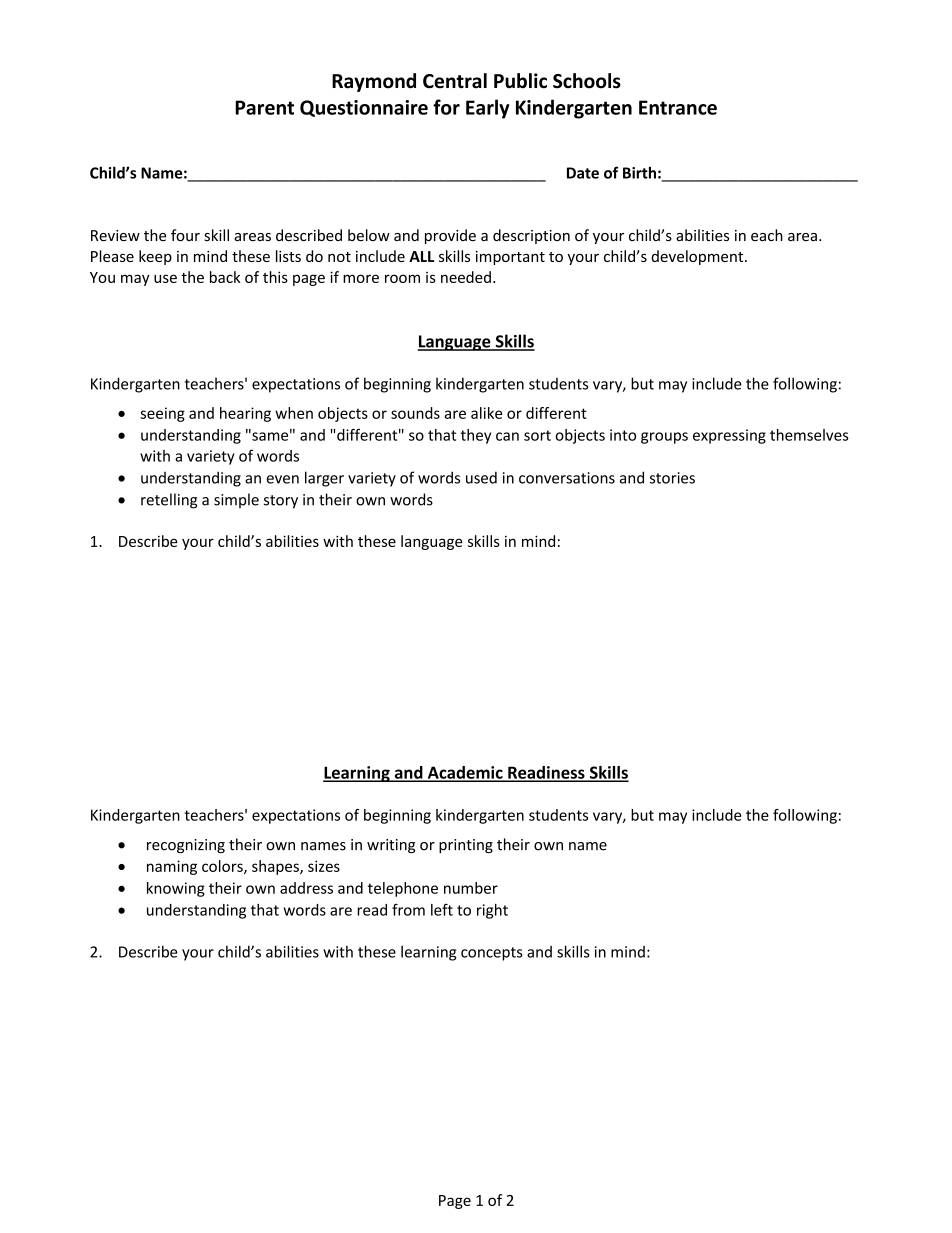 Image resolution: width=952 pixels, height=1233 pixels. Describe the element at coordinates (176, 889) in the screenshot. I see `knowing` at that location.
